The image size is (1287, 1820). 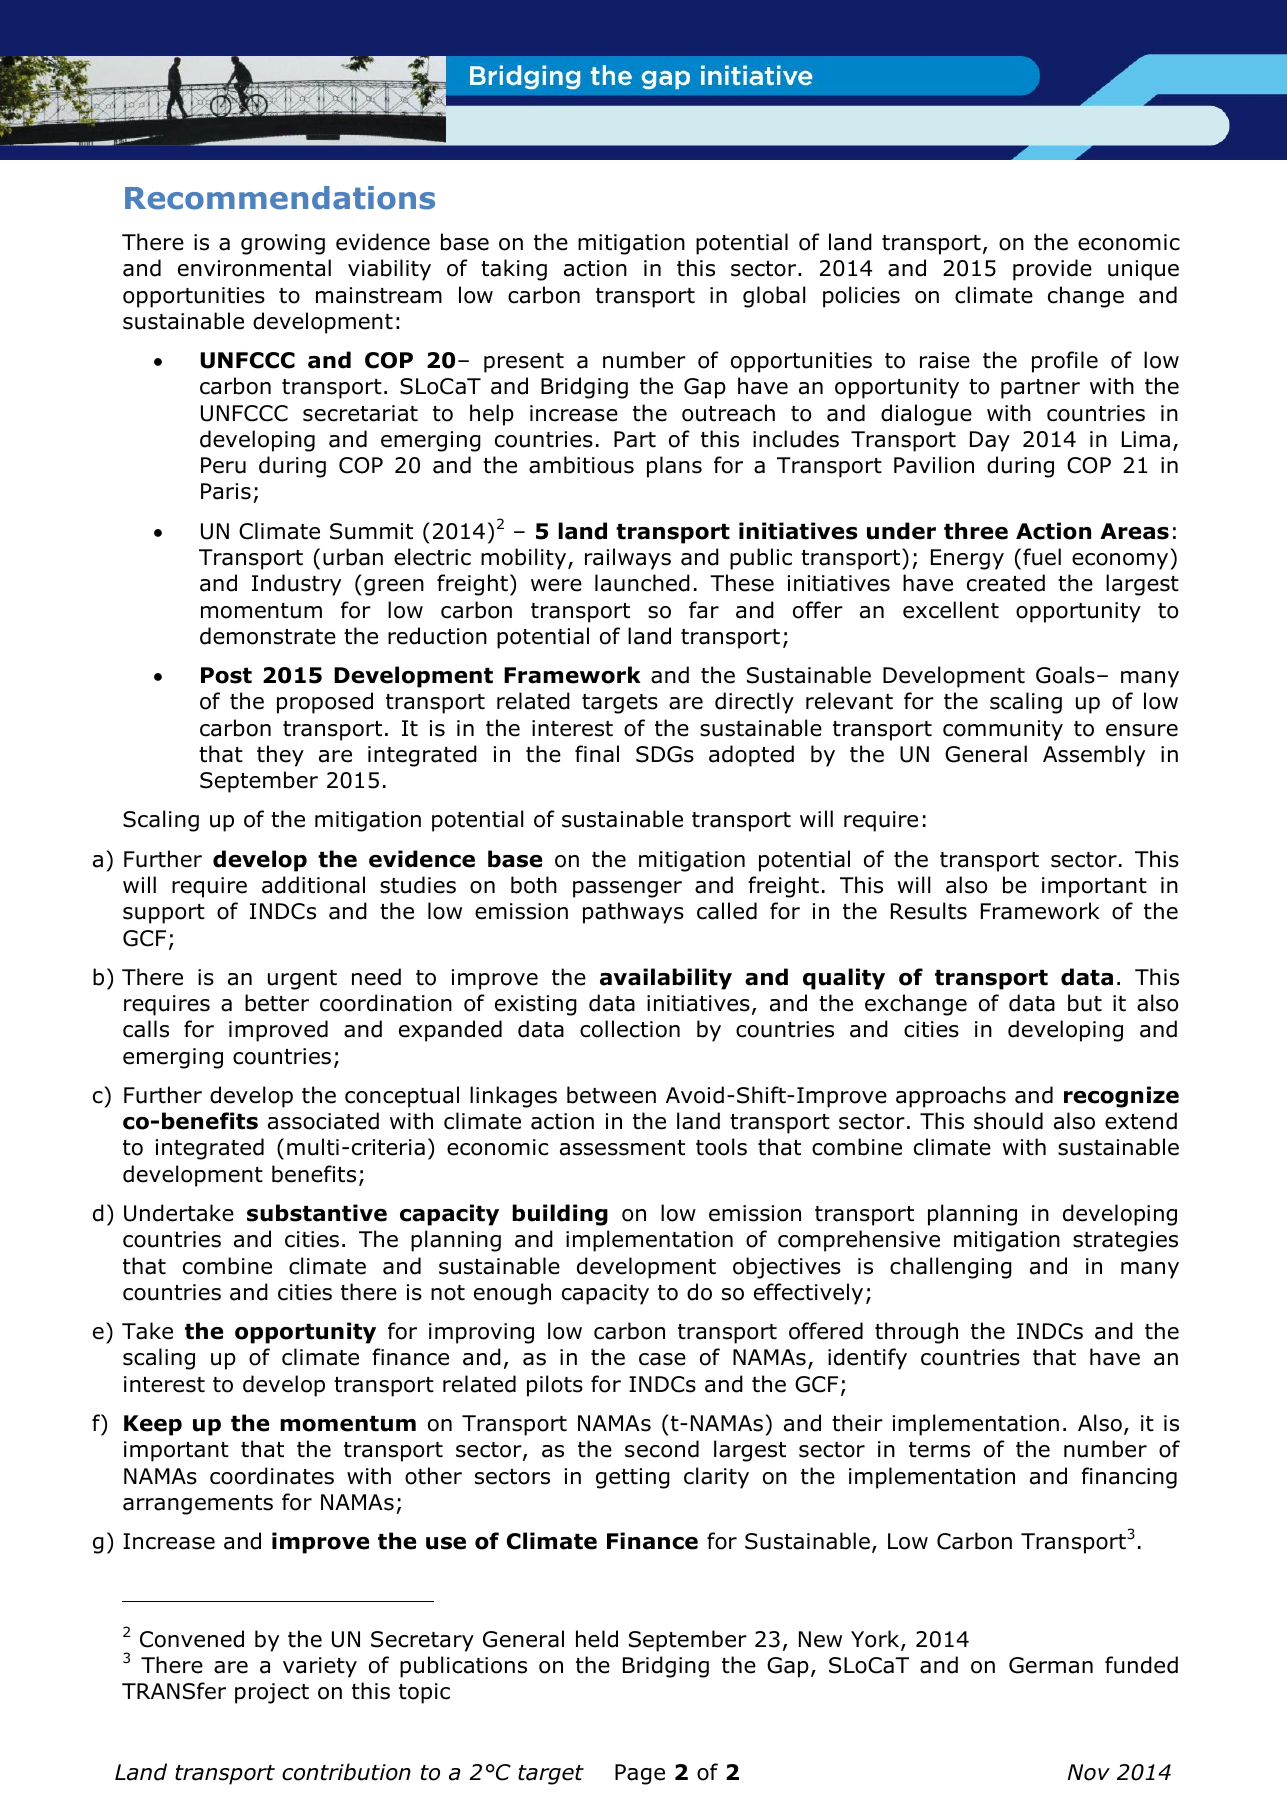 I want to click on taking, so click(x=514, y=270).
